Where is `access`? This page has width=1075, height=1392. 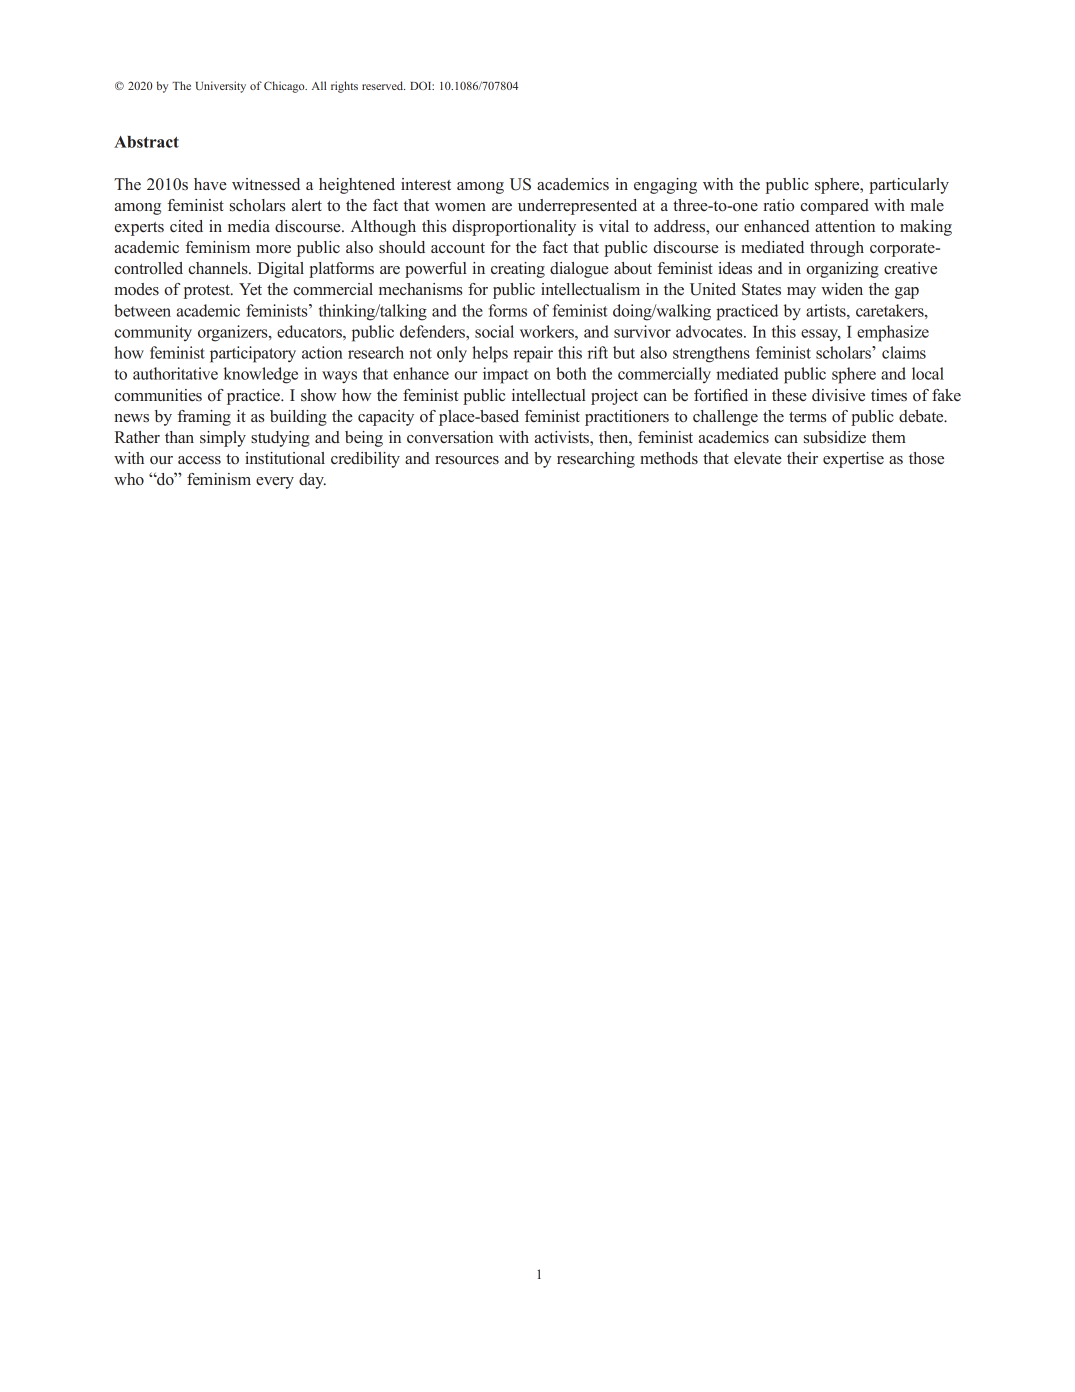
access is located at coordinates (199, 460).
